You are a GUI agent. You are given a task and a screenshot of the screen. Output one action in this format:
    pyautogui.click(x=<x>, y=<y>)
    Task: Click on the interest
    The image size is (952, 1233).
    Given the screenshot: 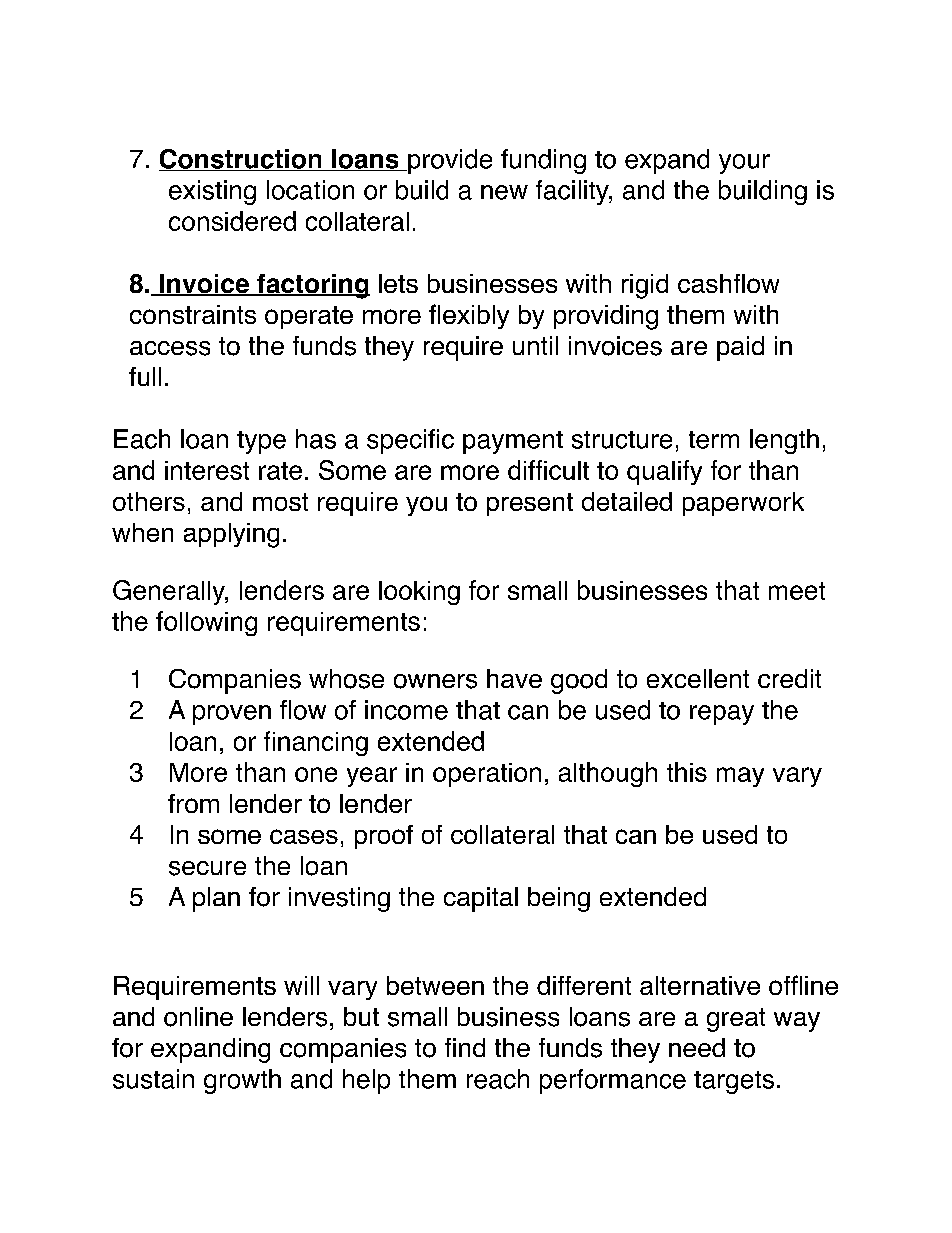 What is the action you would take?
    pyautogui.click(x=207, y=470)
